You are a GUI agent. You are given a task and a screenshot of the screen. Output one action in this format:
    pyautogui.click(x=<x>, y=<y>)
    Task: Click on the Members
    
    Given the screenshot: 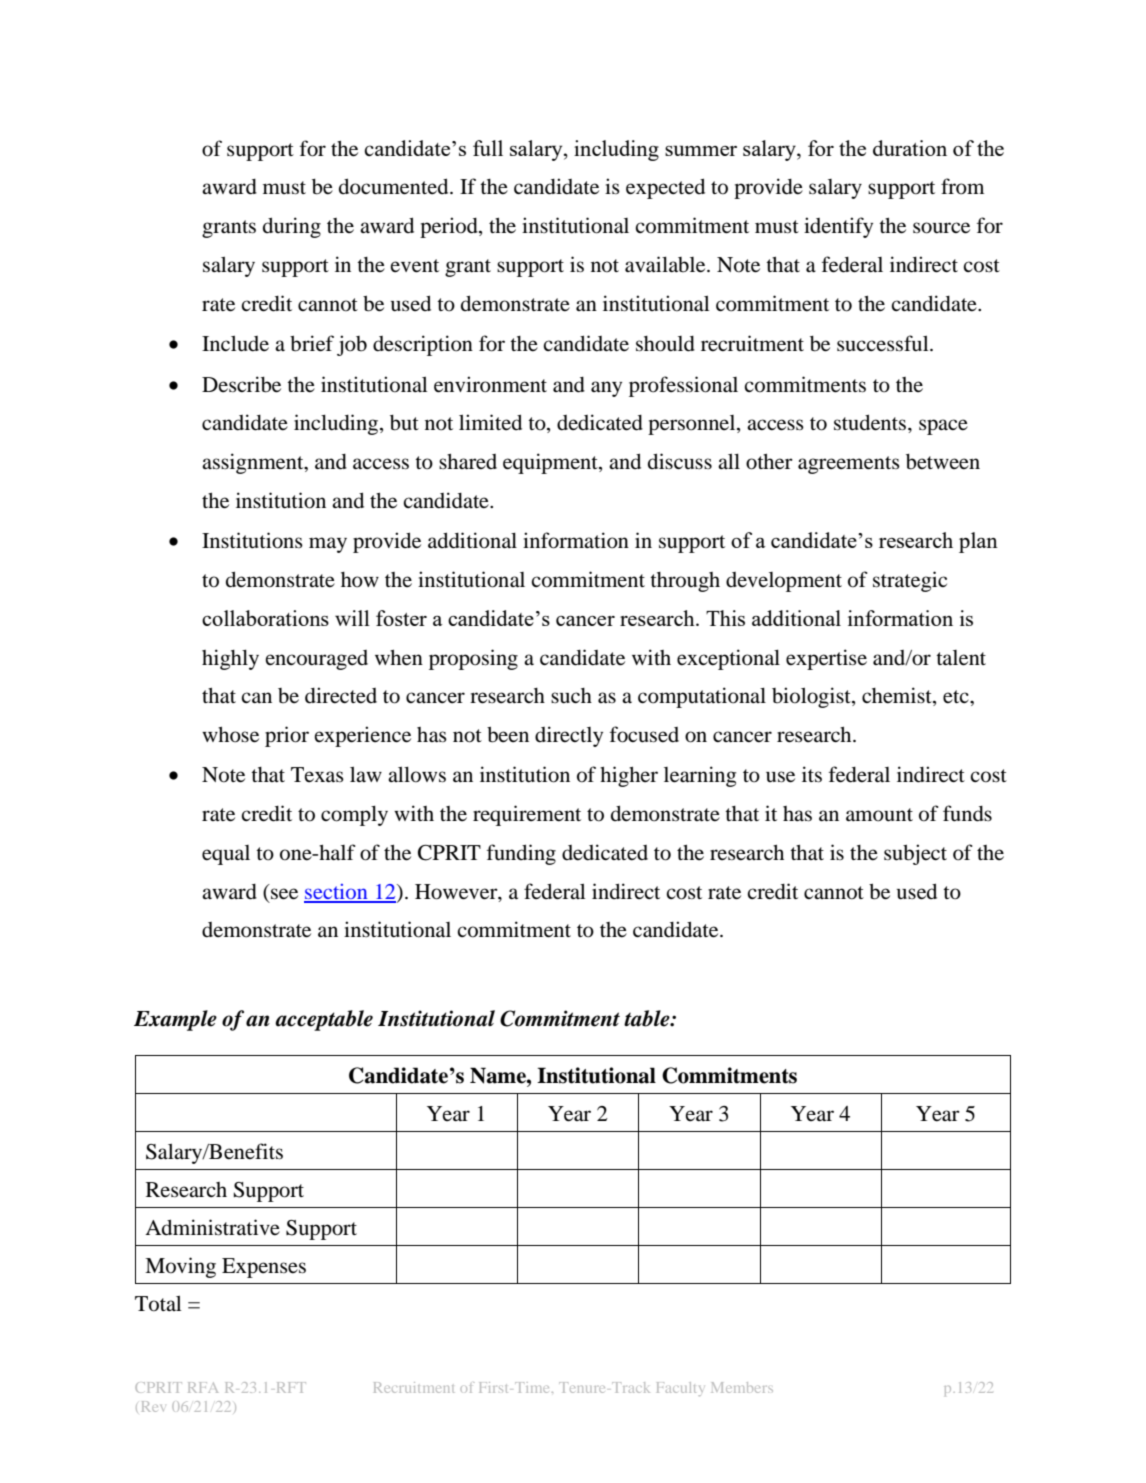 What is the action you would take?
    pyautogui.click(x=742, y=1387)
